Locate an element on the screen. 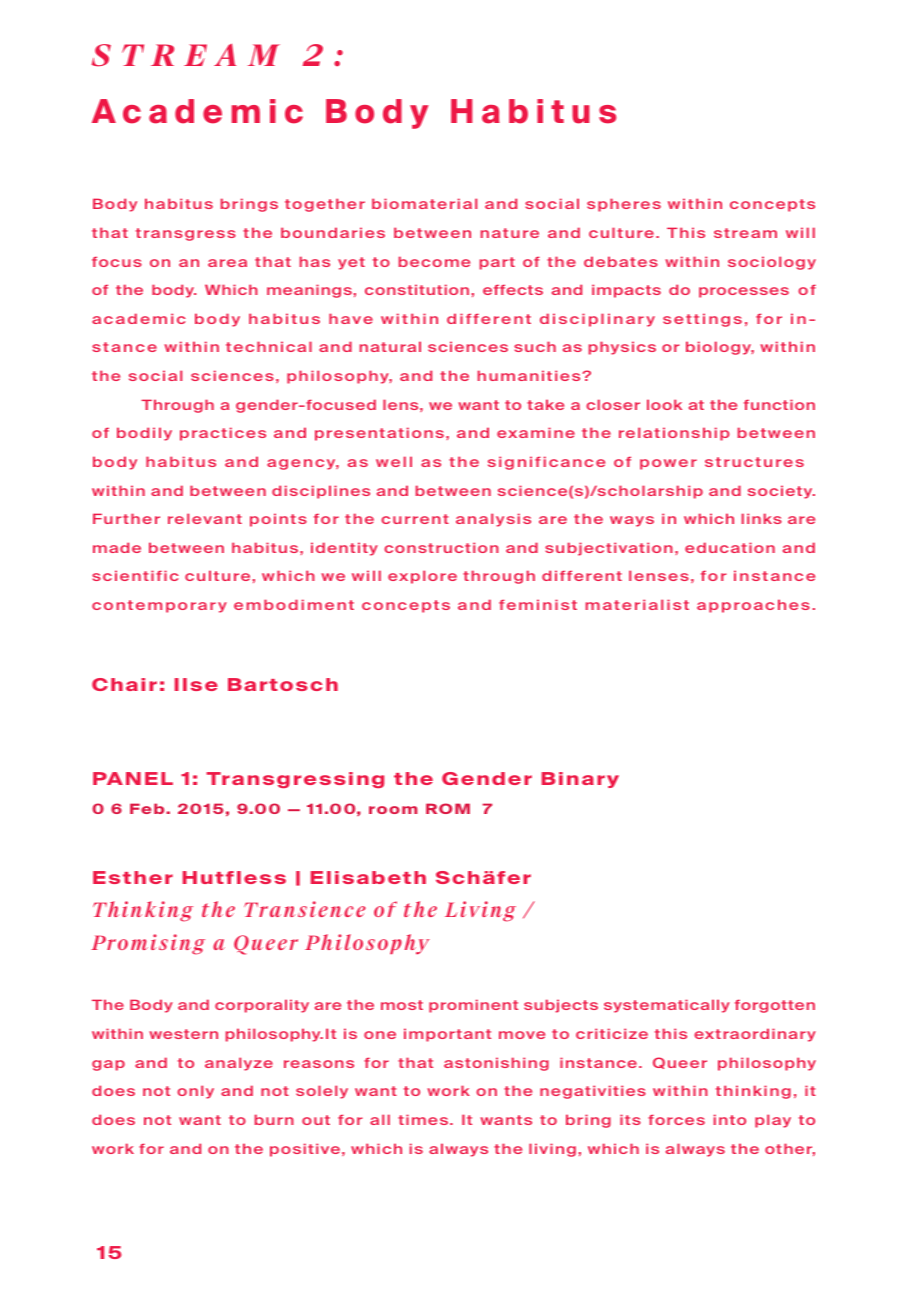 This screenshot has width=924, height=1311. Binary is located at coordinates (580, 780).
